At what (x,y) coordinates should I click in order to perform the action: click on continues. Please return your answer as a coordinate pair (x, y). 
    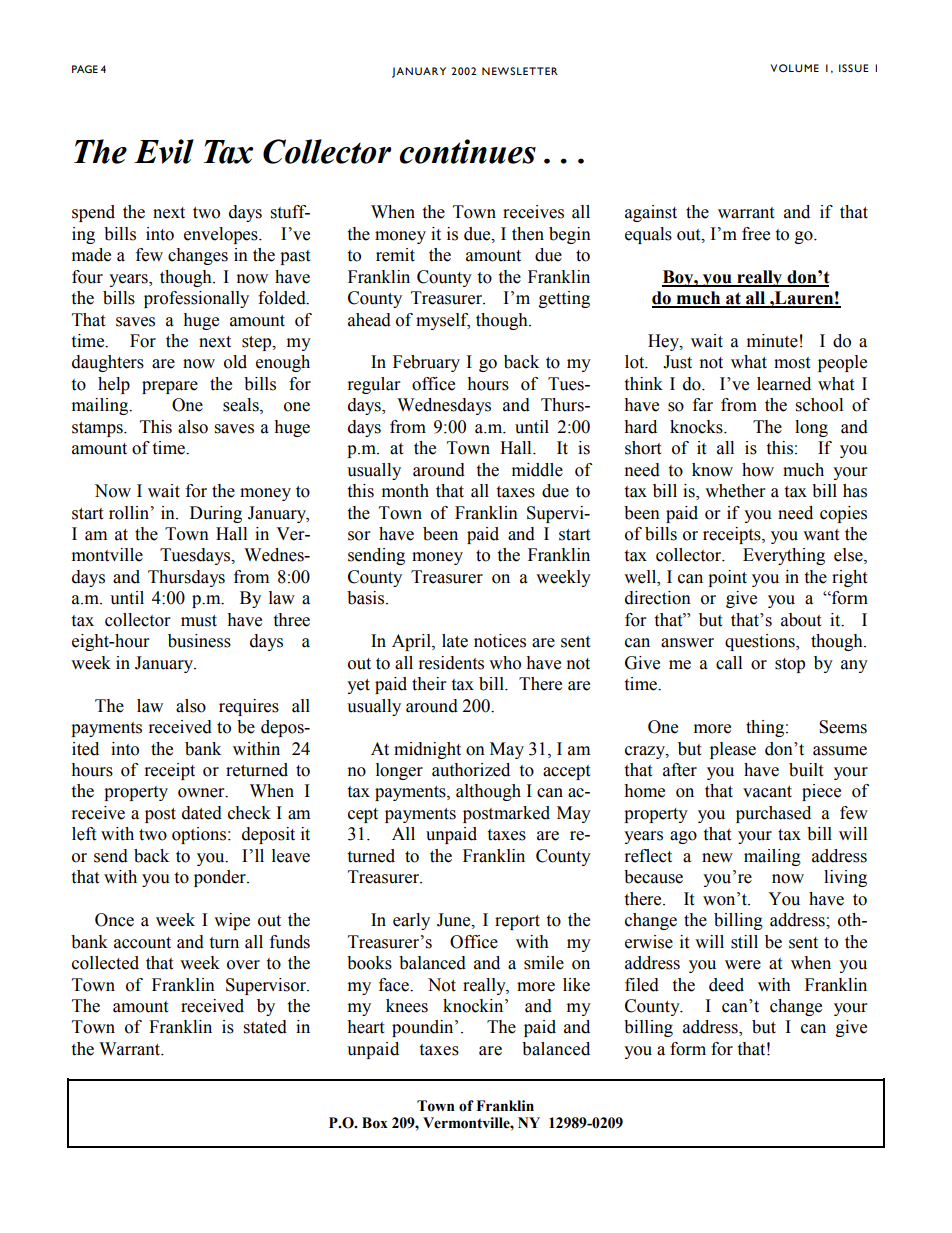
    Looking at the image, I should click on (467, 151).
